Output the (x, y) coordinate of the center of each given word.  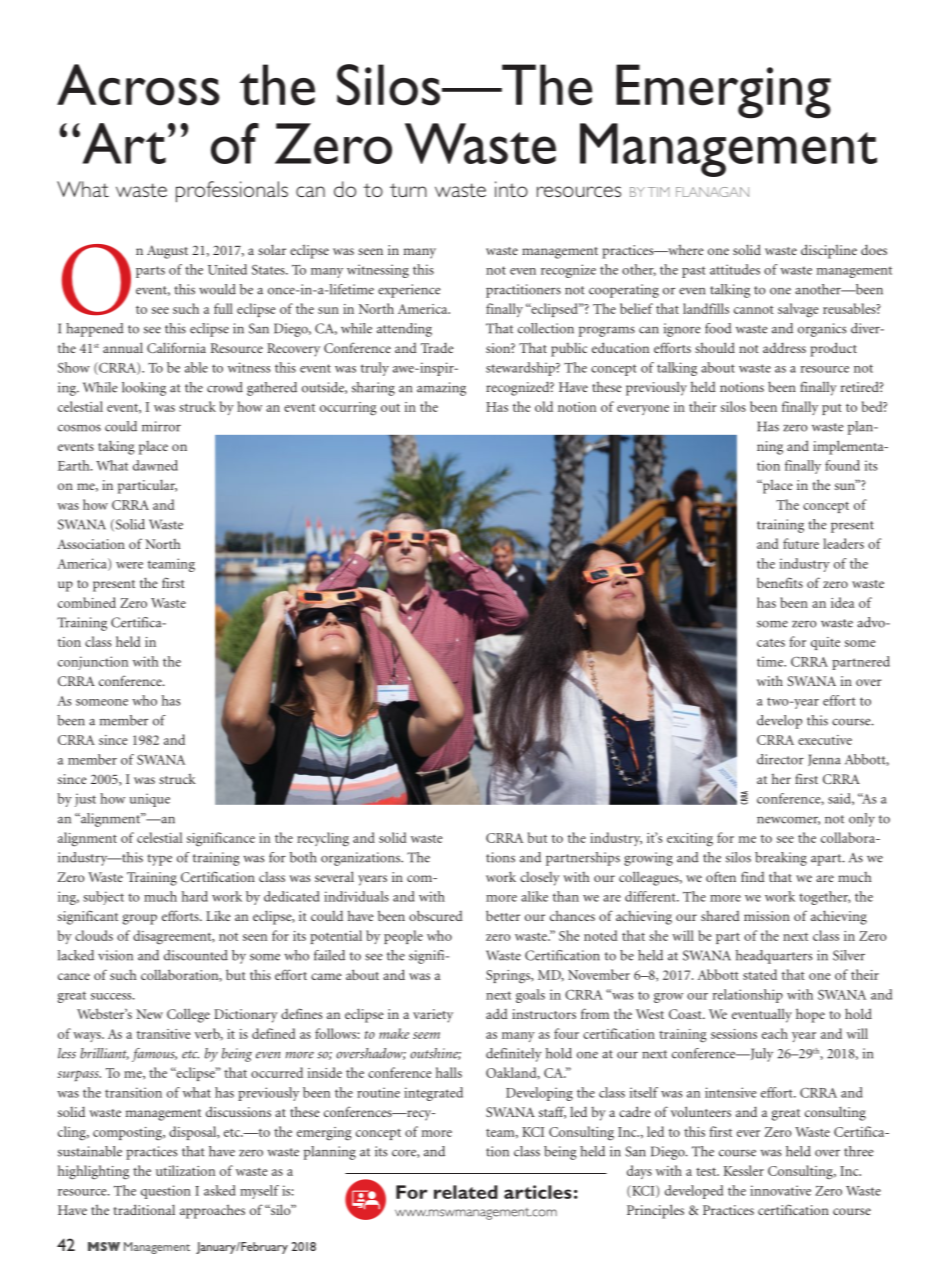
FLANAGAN (712, 192)
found (842, 465)
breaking (781, 859)
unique (150, 800)
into (511, 189)
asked (219, 1190)
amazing (441, 389)
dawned (155, 465)
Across (138, 85)
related (466, 1192)
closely (540, 879)
